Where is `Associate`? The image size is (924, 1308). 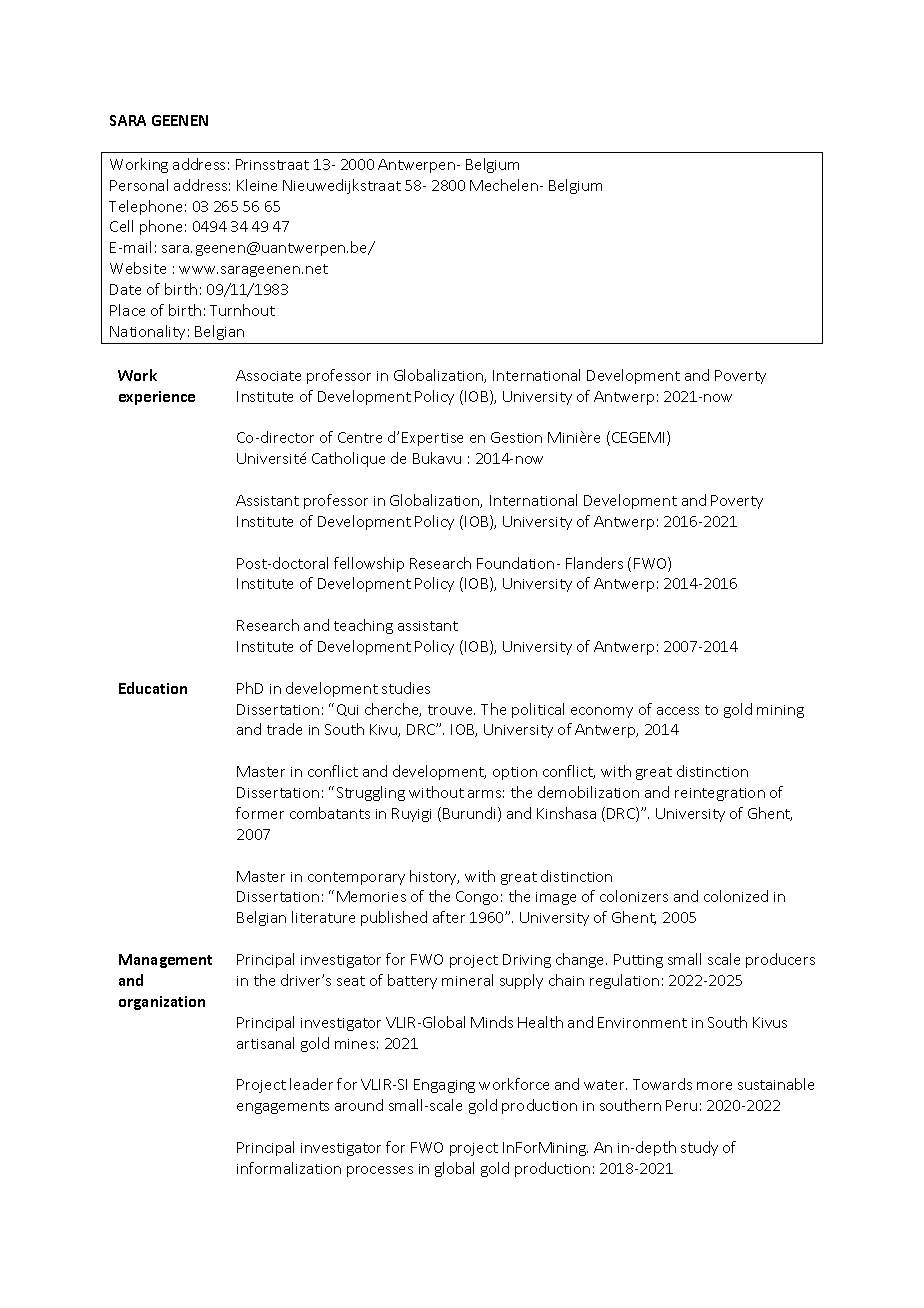
Associate is located at coordinates (268, 375).
